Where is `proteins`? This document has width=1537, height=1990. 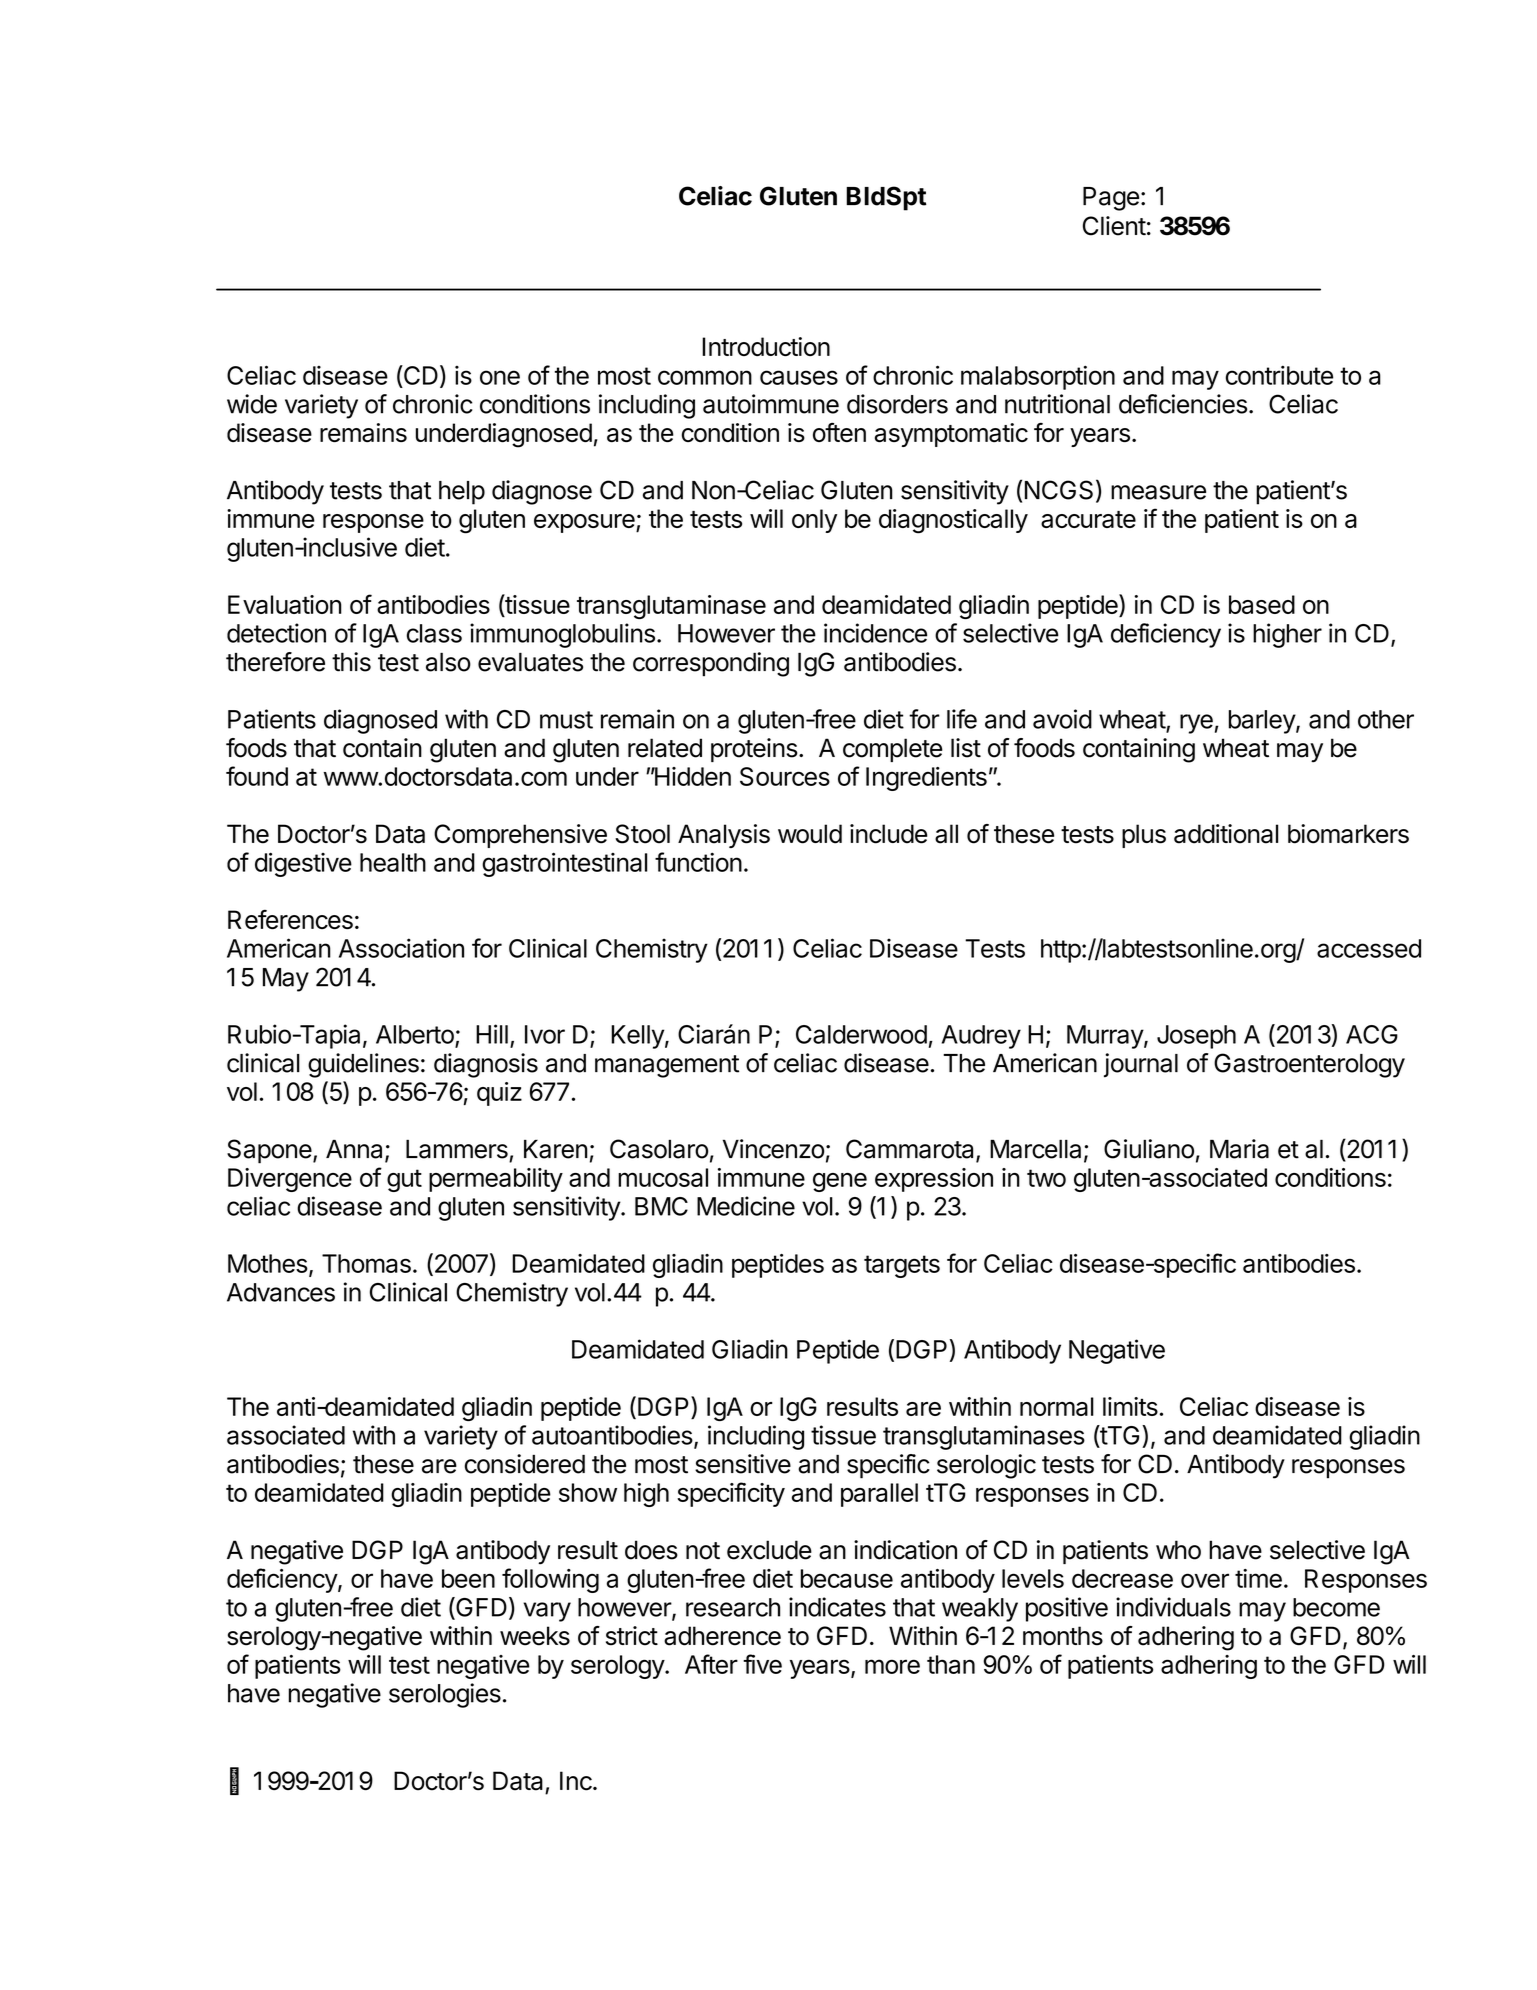 proteins is located at coordinates (754, 750).
